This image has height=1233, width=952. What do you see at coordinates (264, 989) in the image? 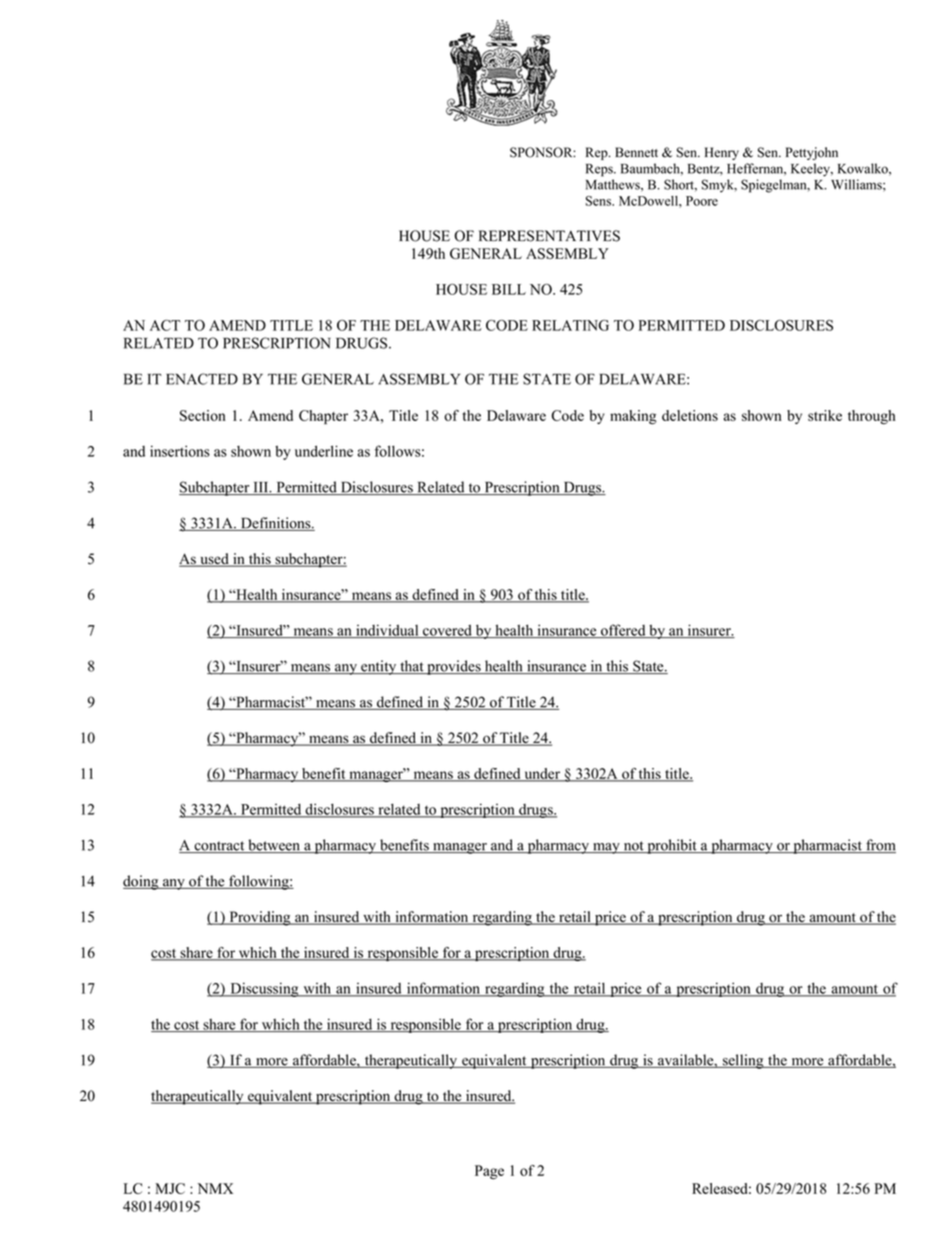
I see `Discussing` at bounding box center [264, 989].
